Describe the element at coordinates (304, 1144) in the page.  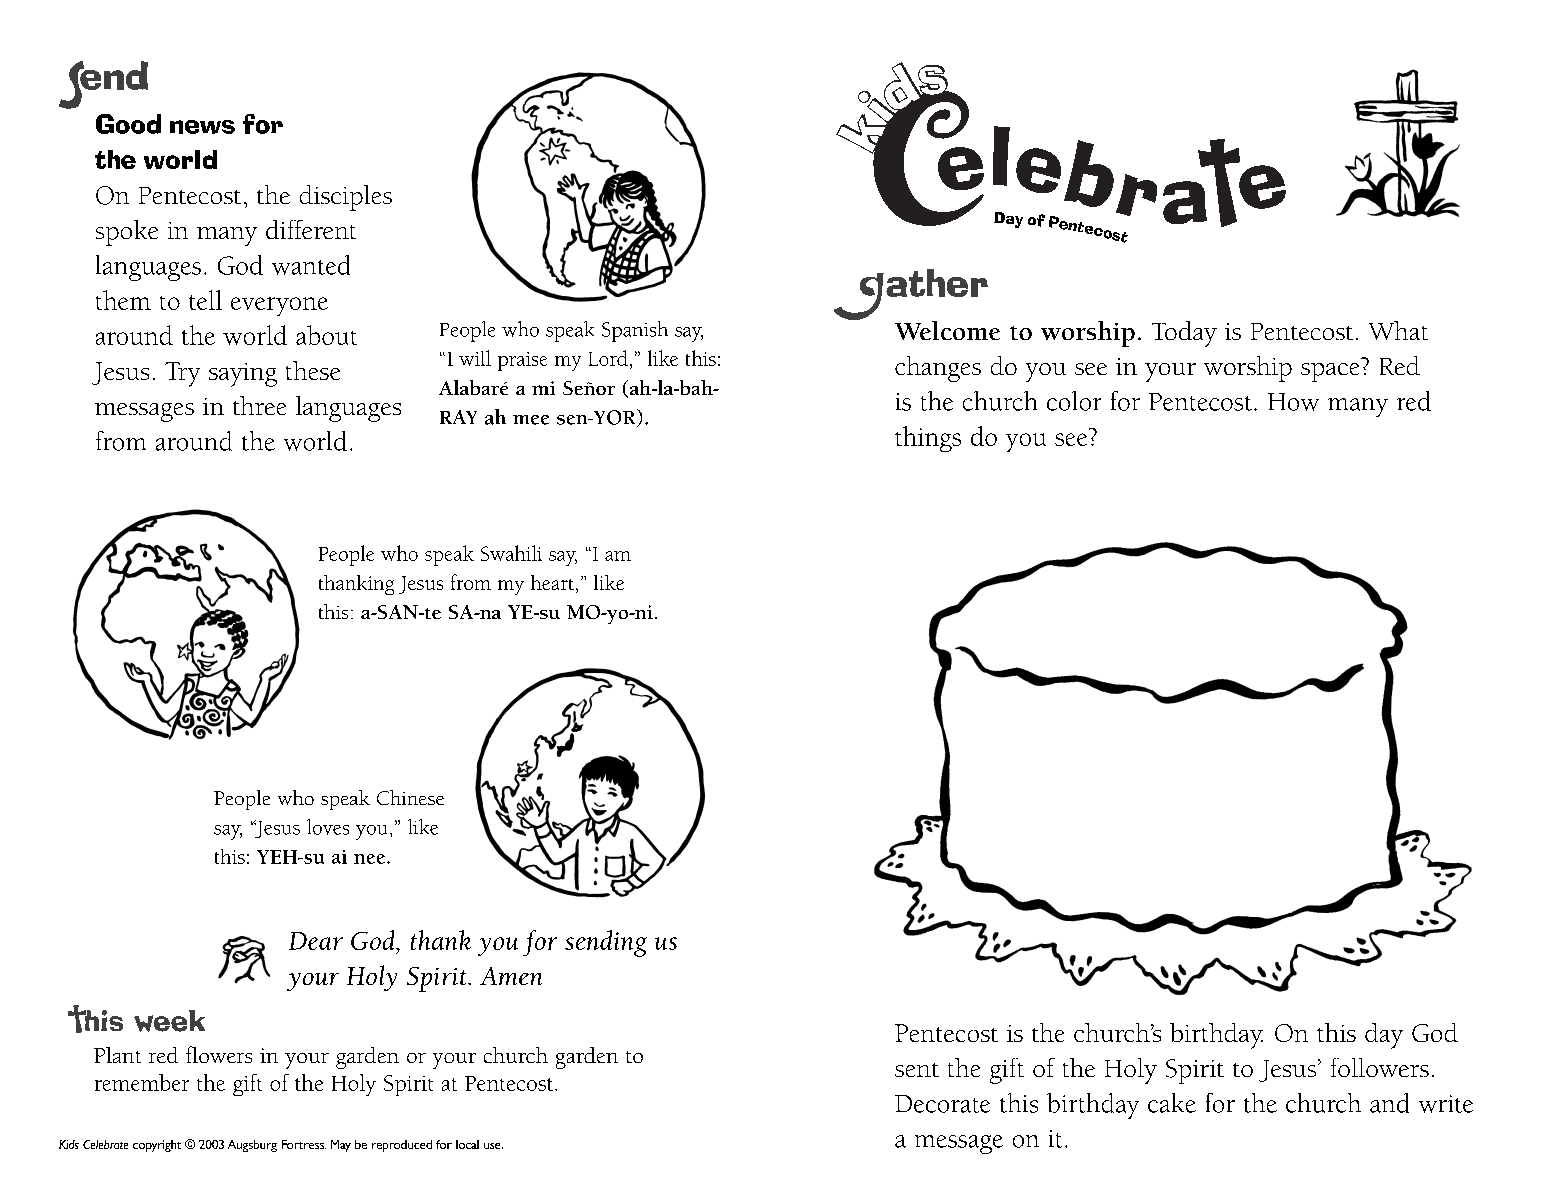
I see `Fortress` at that location.
